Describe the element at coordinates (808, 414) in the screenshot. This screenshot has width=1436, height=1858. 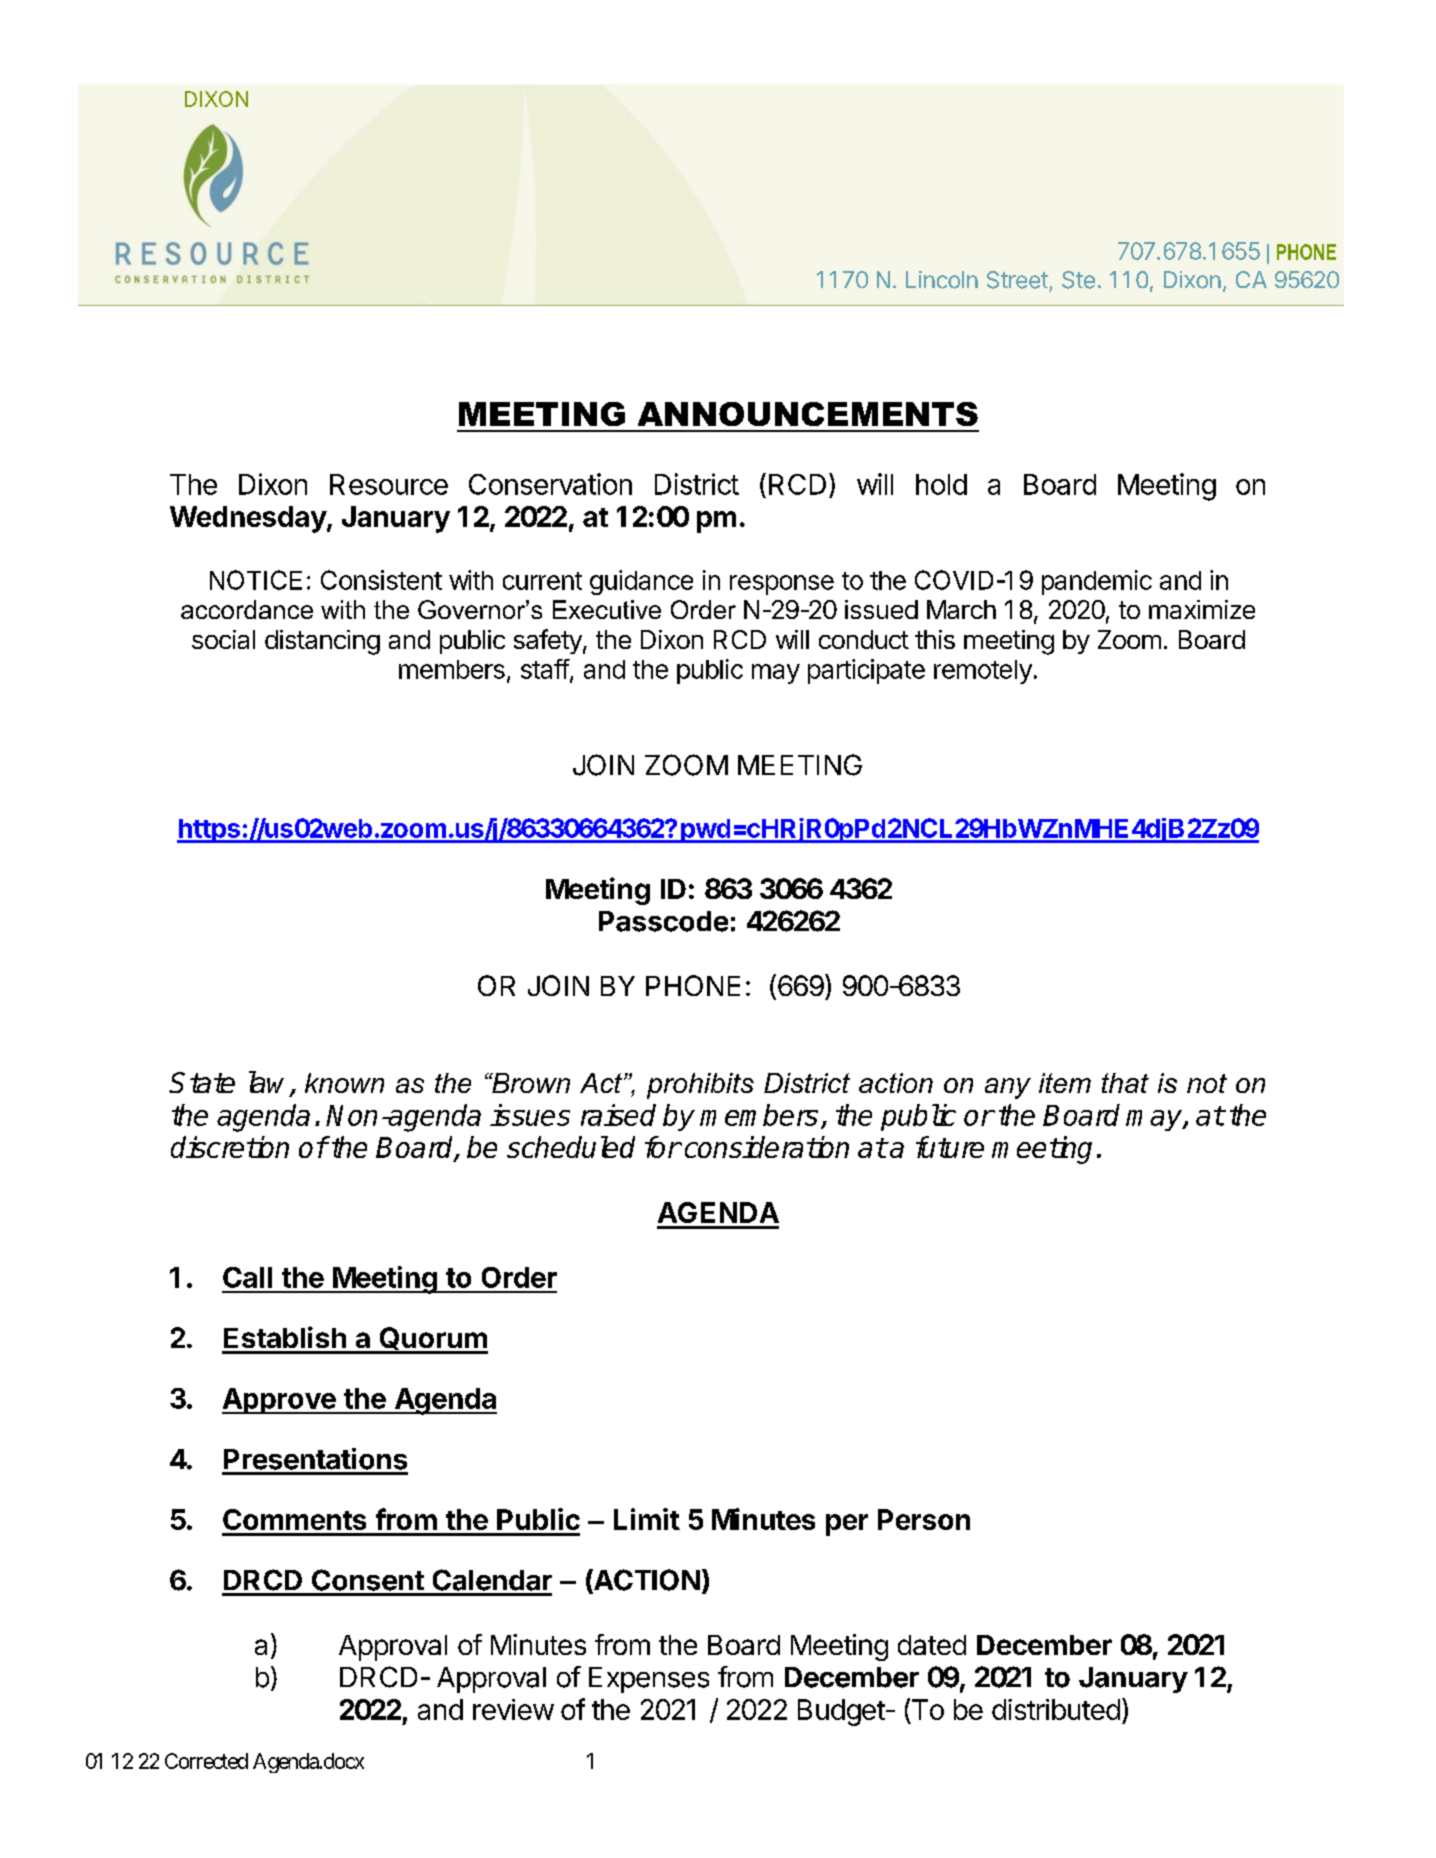
I see `ANNOUNCEMENTS` at that location.
